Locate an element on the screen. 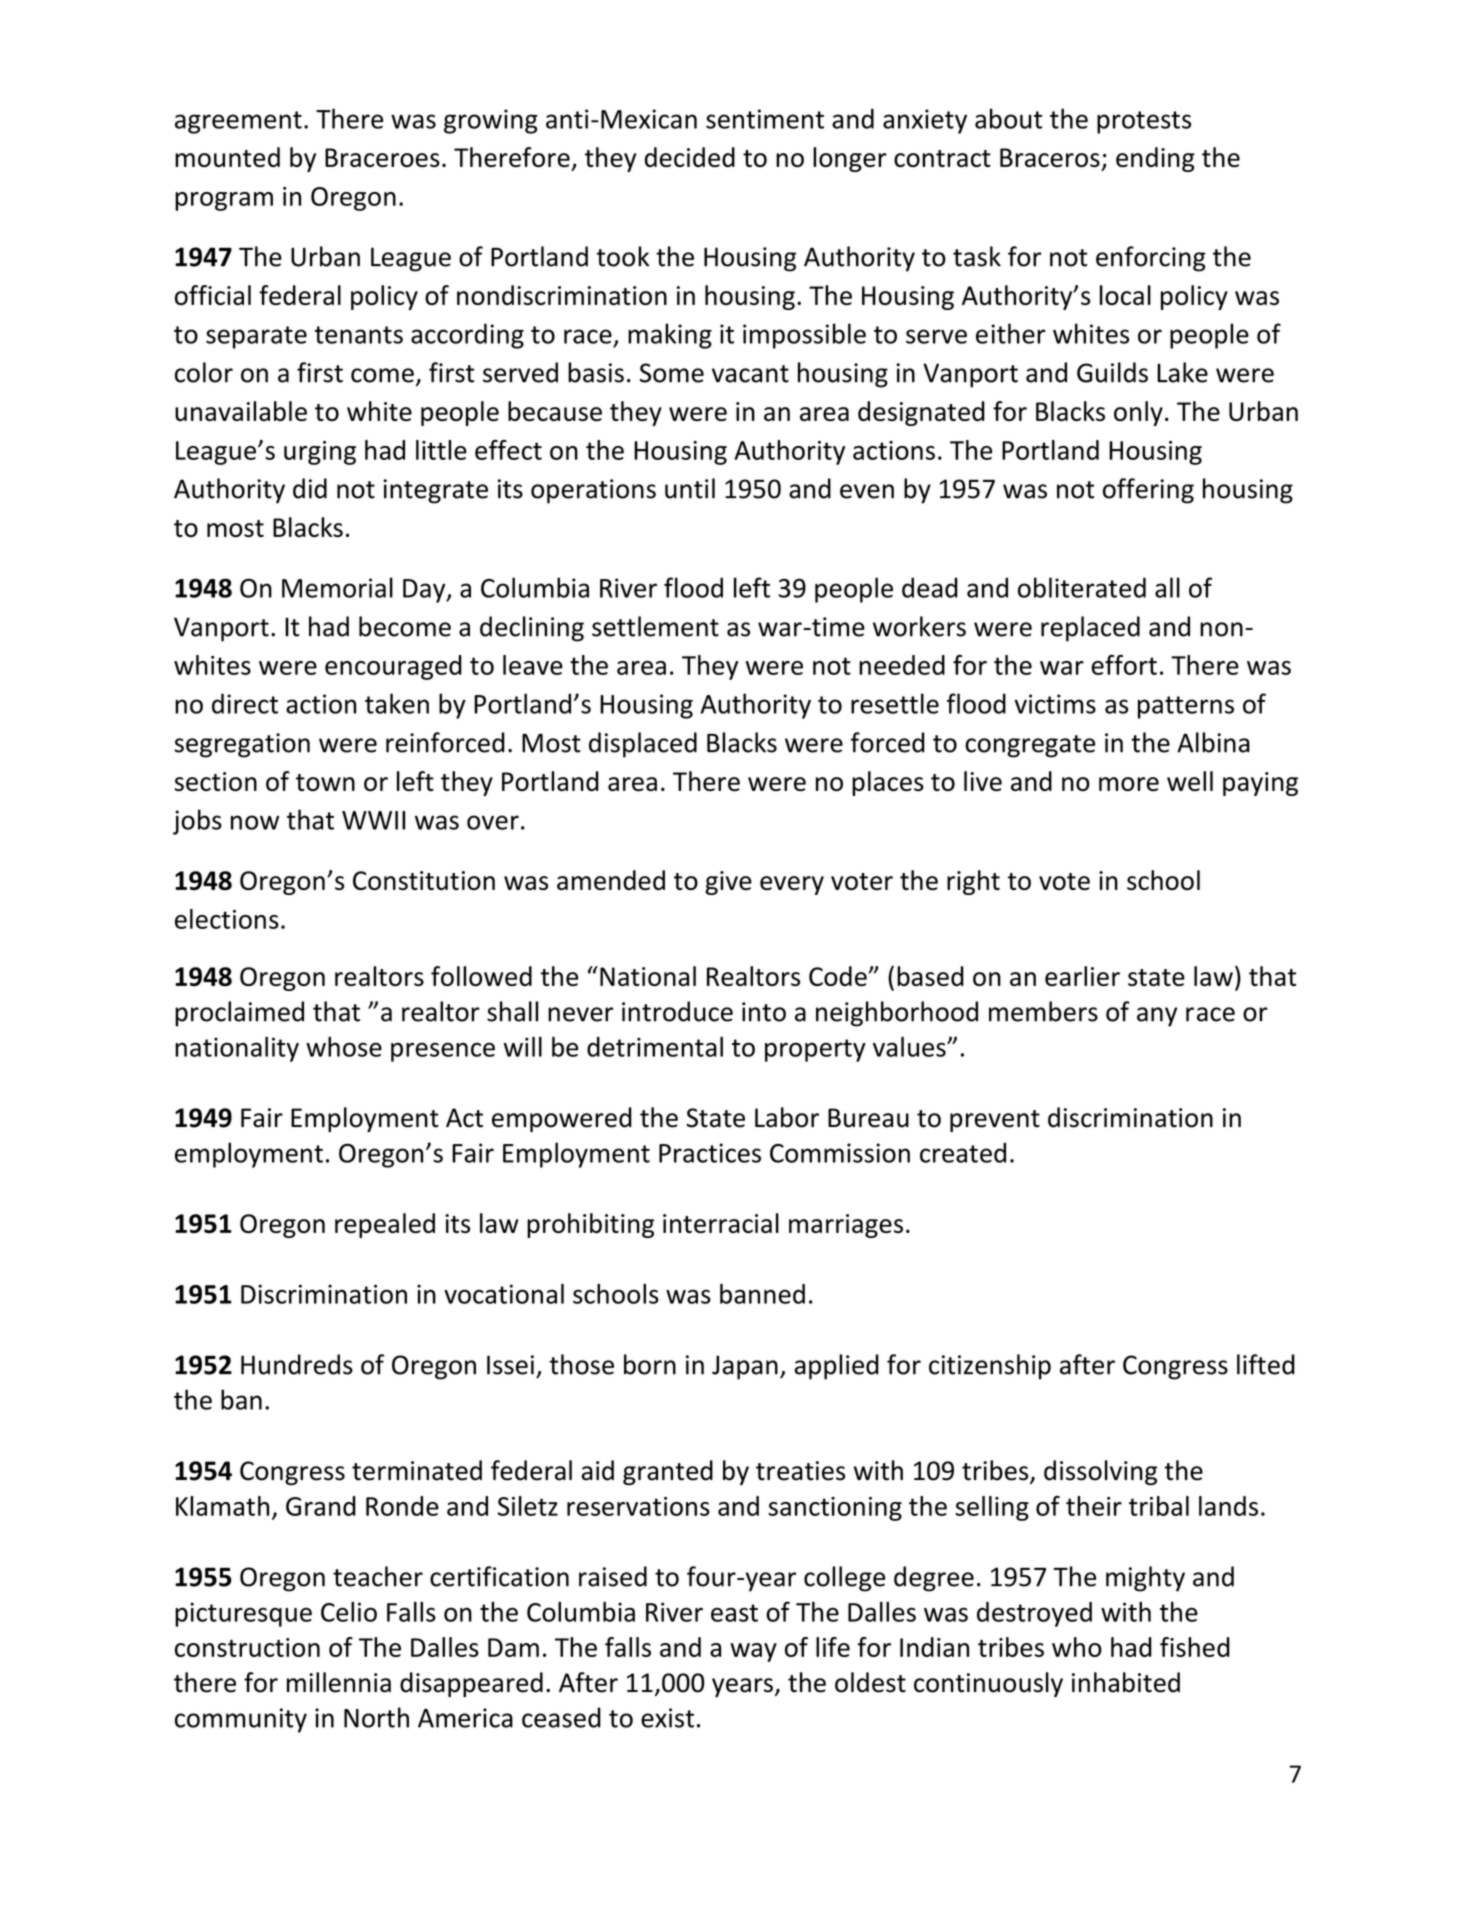 The image size is (1475, 1909). decided is located at coordinates (690, 157).
